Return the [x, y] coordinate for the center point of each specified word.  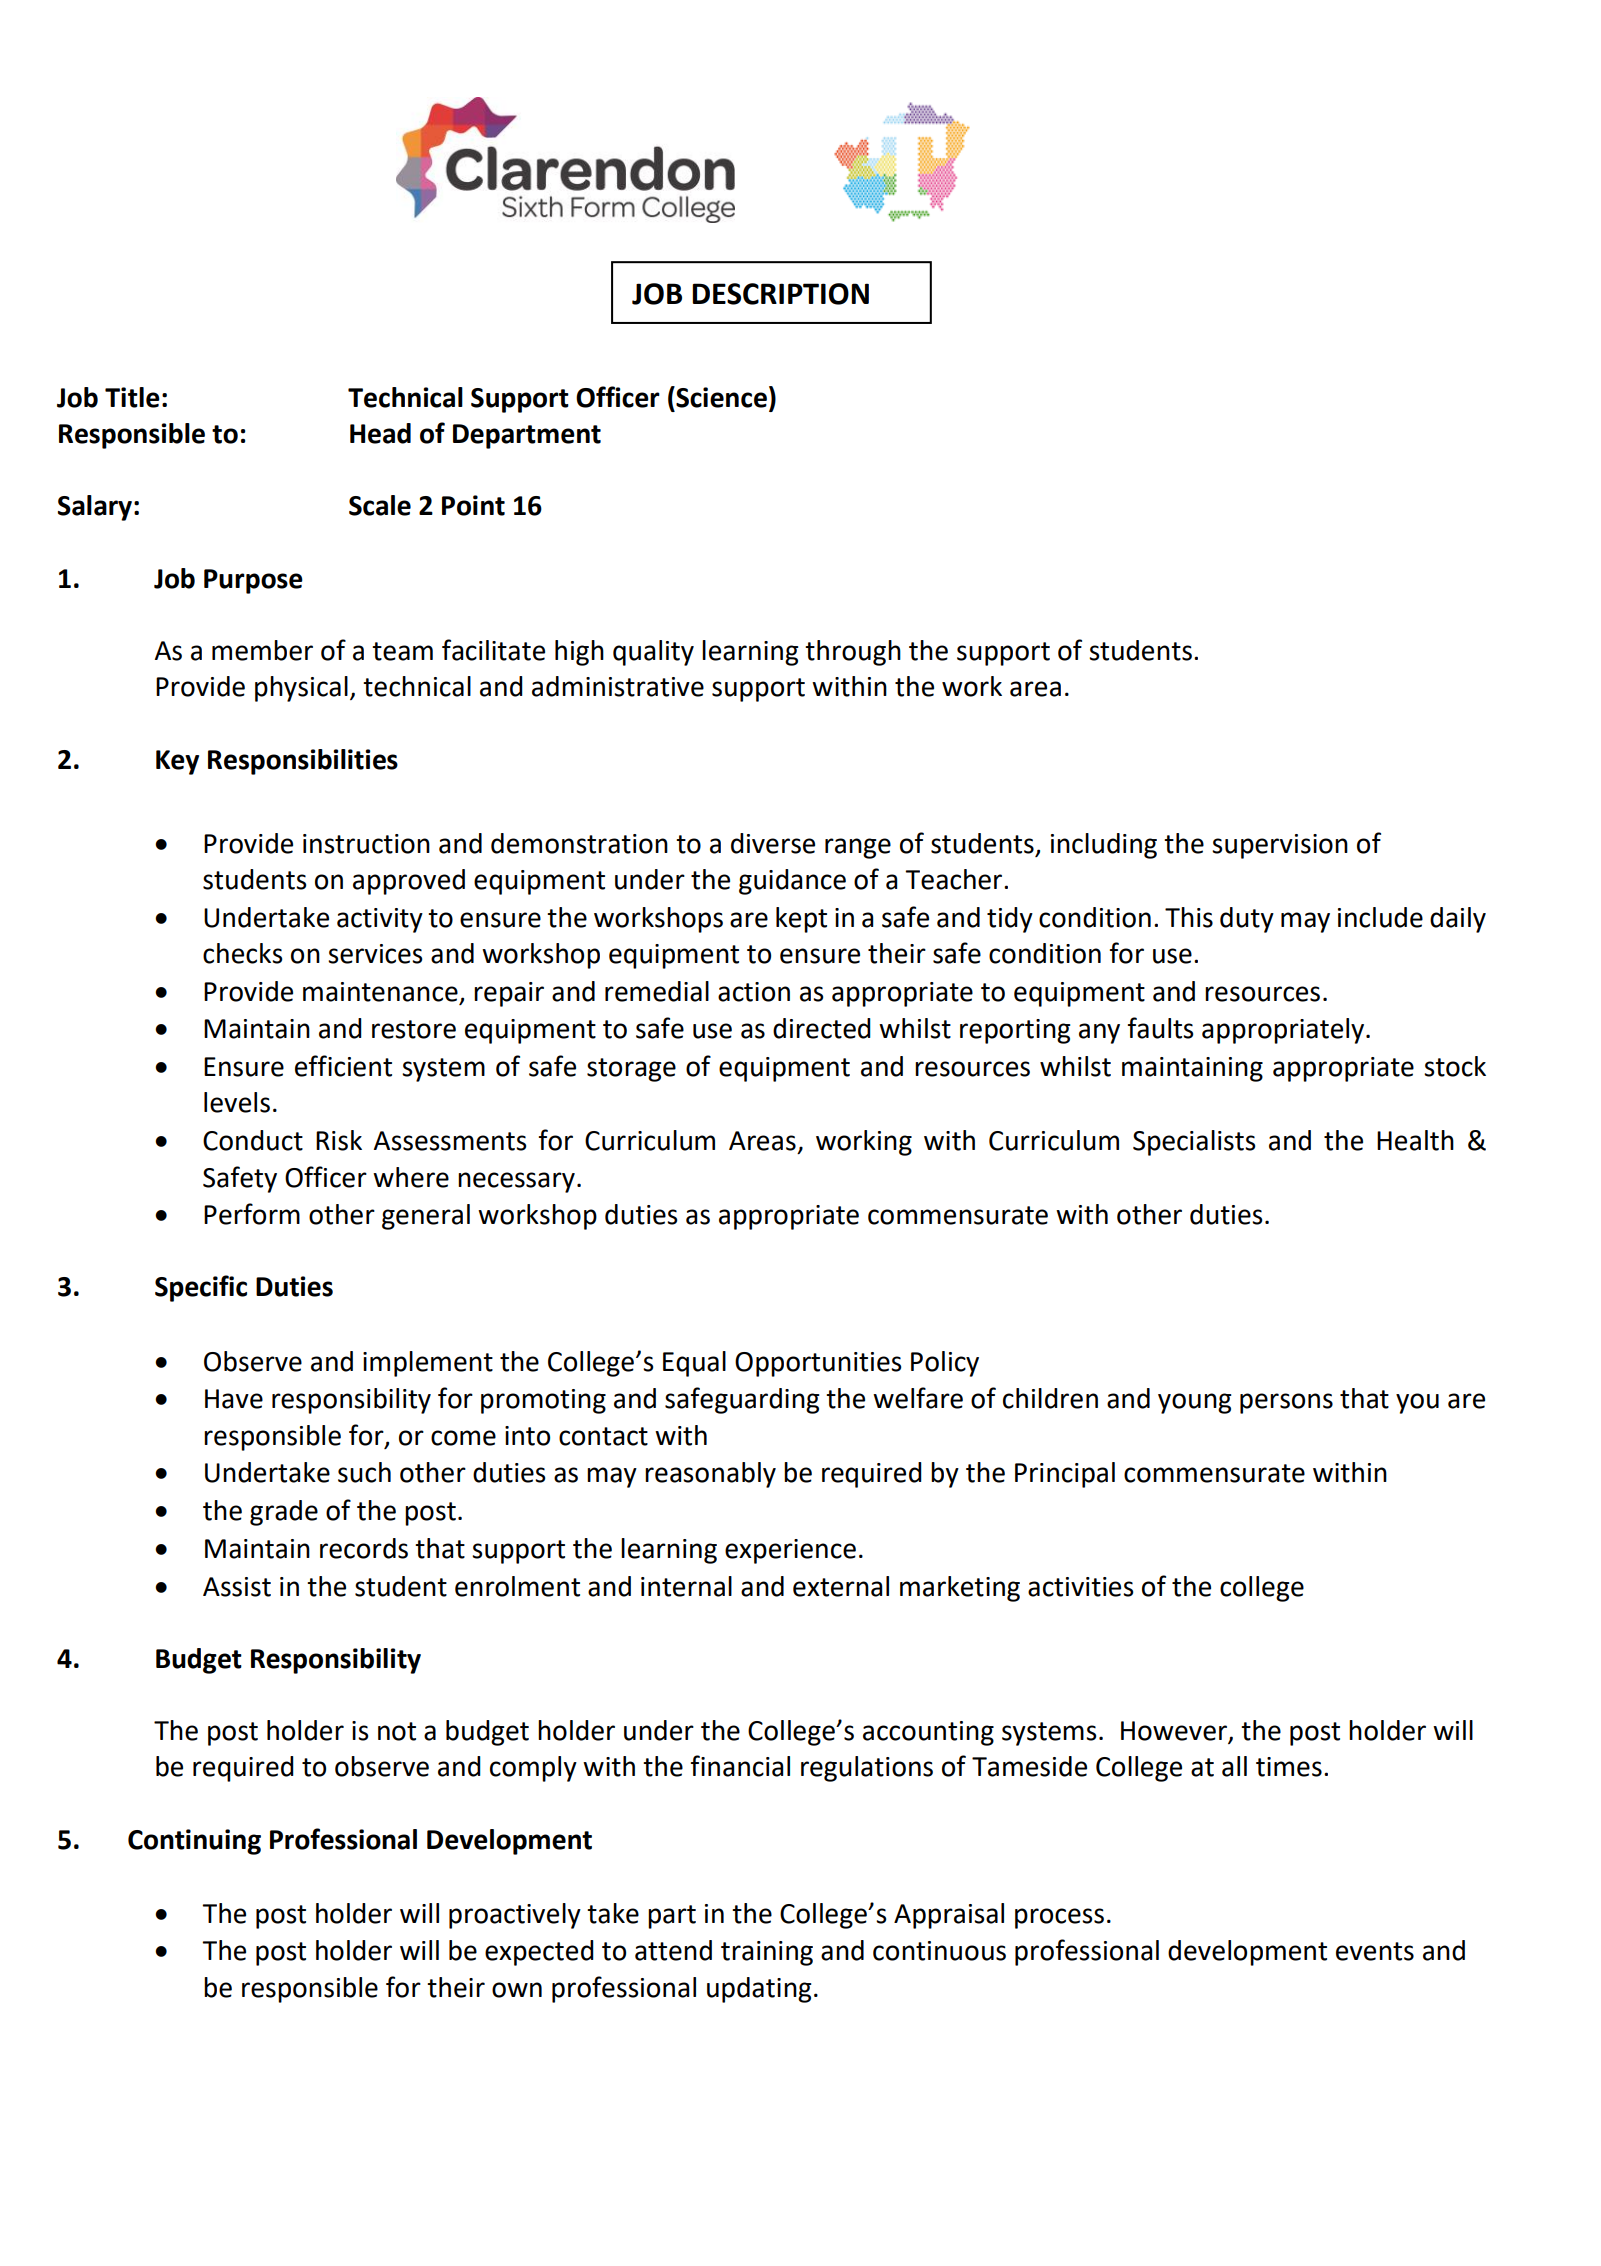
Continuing [194, 1842]
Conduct [253, 1140]
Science [720, 397]
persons [1286, 1403]
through [853, 653]
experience [790, 1551]
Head [380, 433]
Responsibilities [303, 762]
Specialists [1194, 1143]
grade [284, 1513]
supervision [1280, 846]
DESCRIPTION [780, 294]
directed [822, 1028]
